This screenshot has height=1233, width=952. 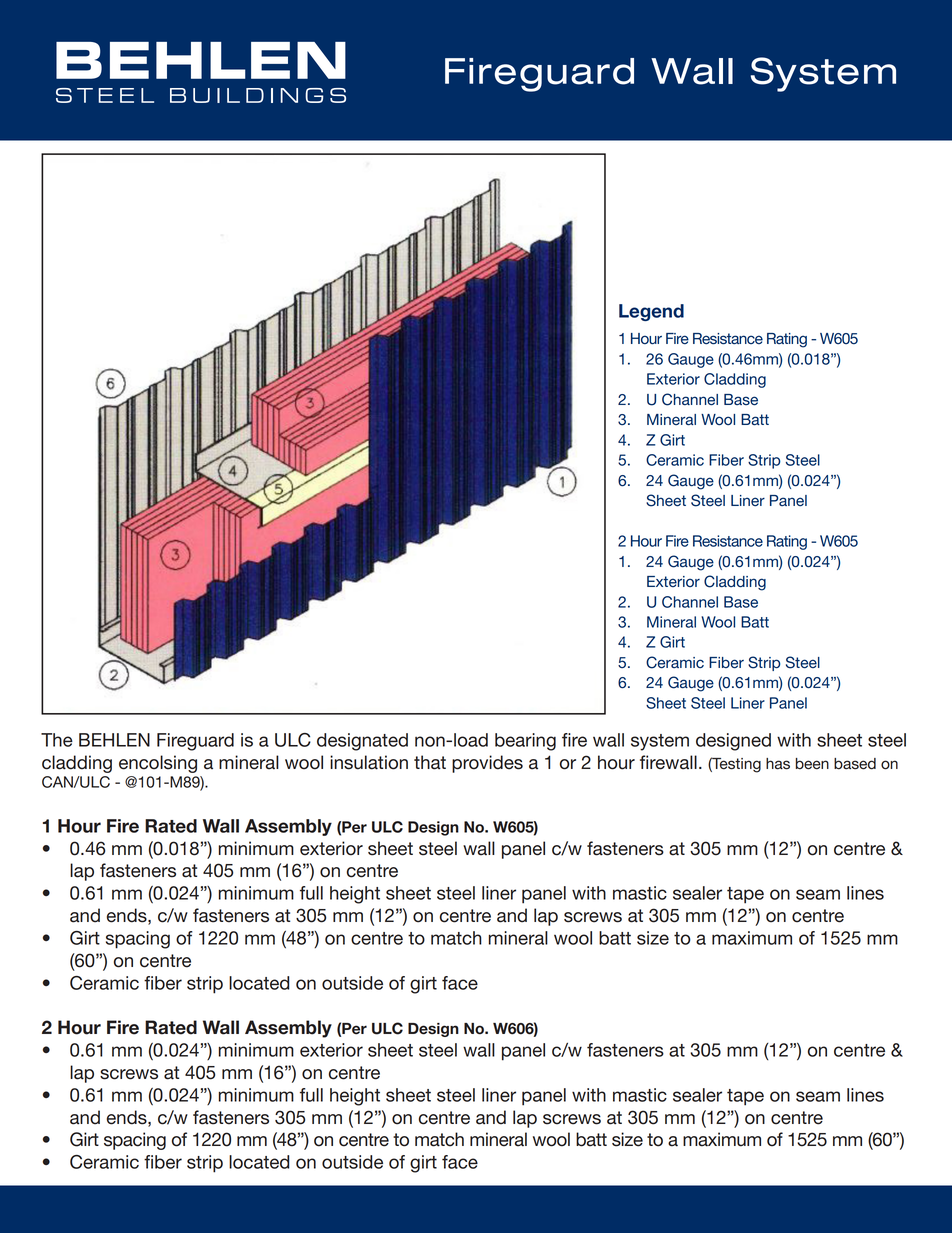 I want to click on that, so click(x=430, y=762).
